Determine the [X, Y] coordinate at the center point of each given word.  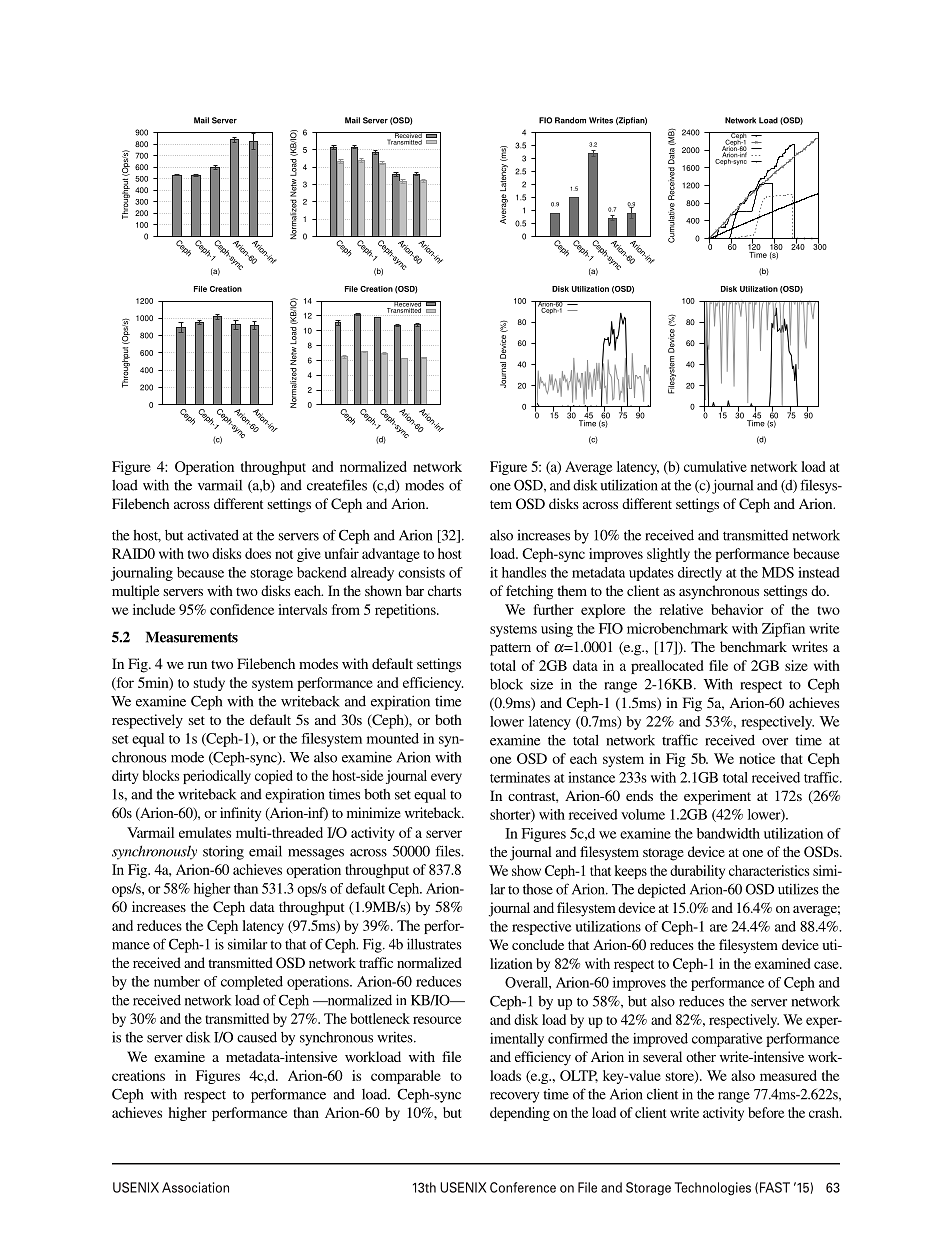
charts [445, 590]
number [177, 981]
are [719, 928]
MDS [778, 572]
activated [213, 535]
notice [757, 758]
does [258, 553]
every [446, 778]
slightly [668, 555]
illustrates [434, 944]
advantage [391, 555]
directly [700, 574]
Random [570, 120]
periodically [217, 777]
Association [195, 1187]
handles [524, 572]
